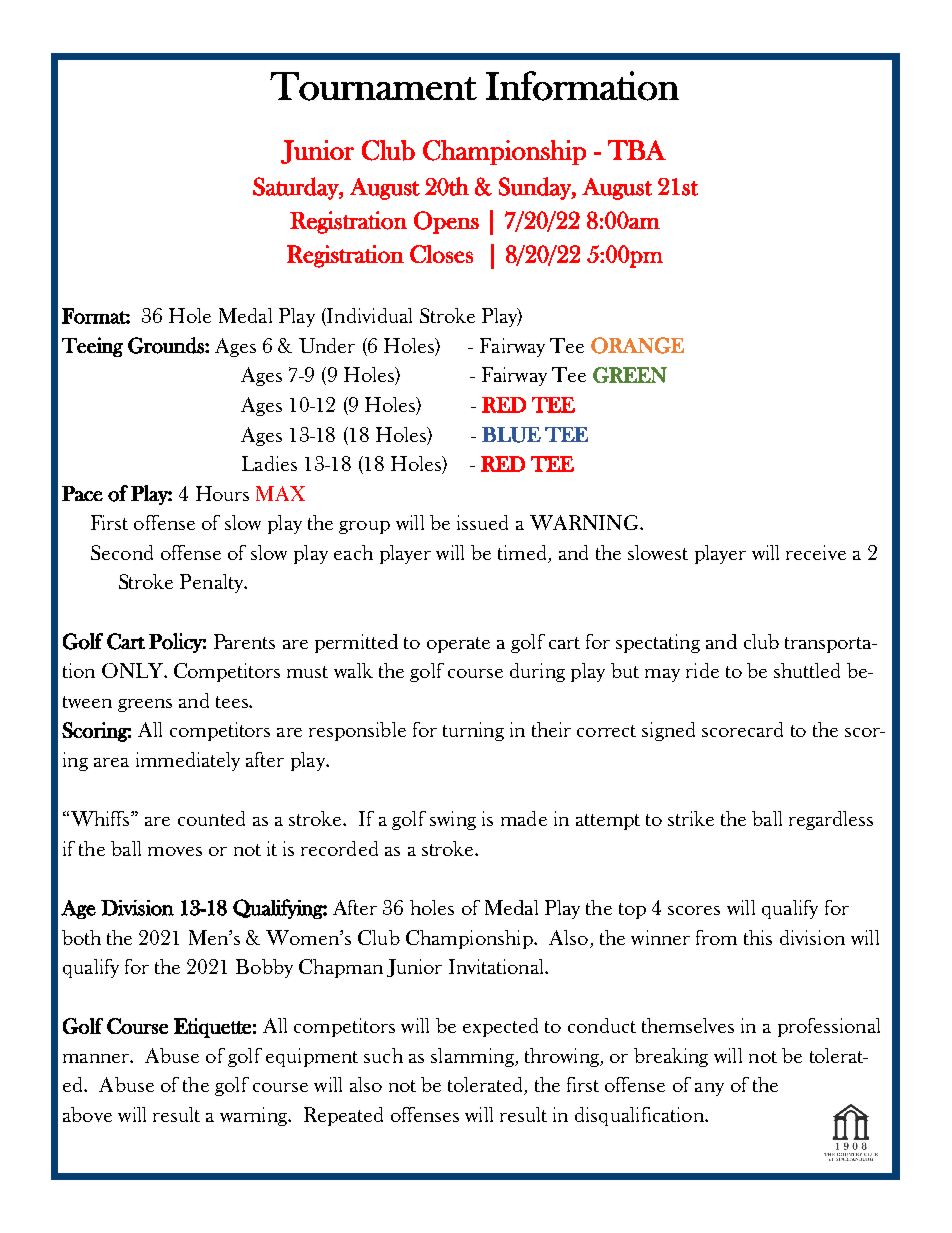 This screenshot has height=1233, width=952. I want to click on TBA, so click(637, 150).
